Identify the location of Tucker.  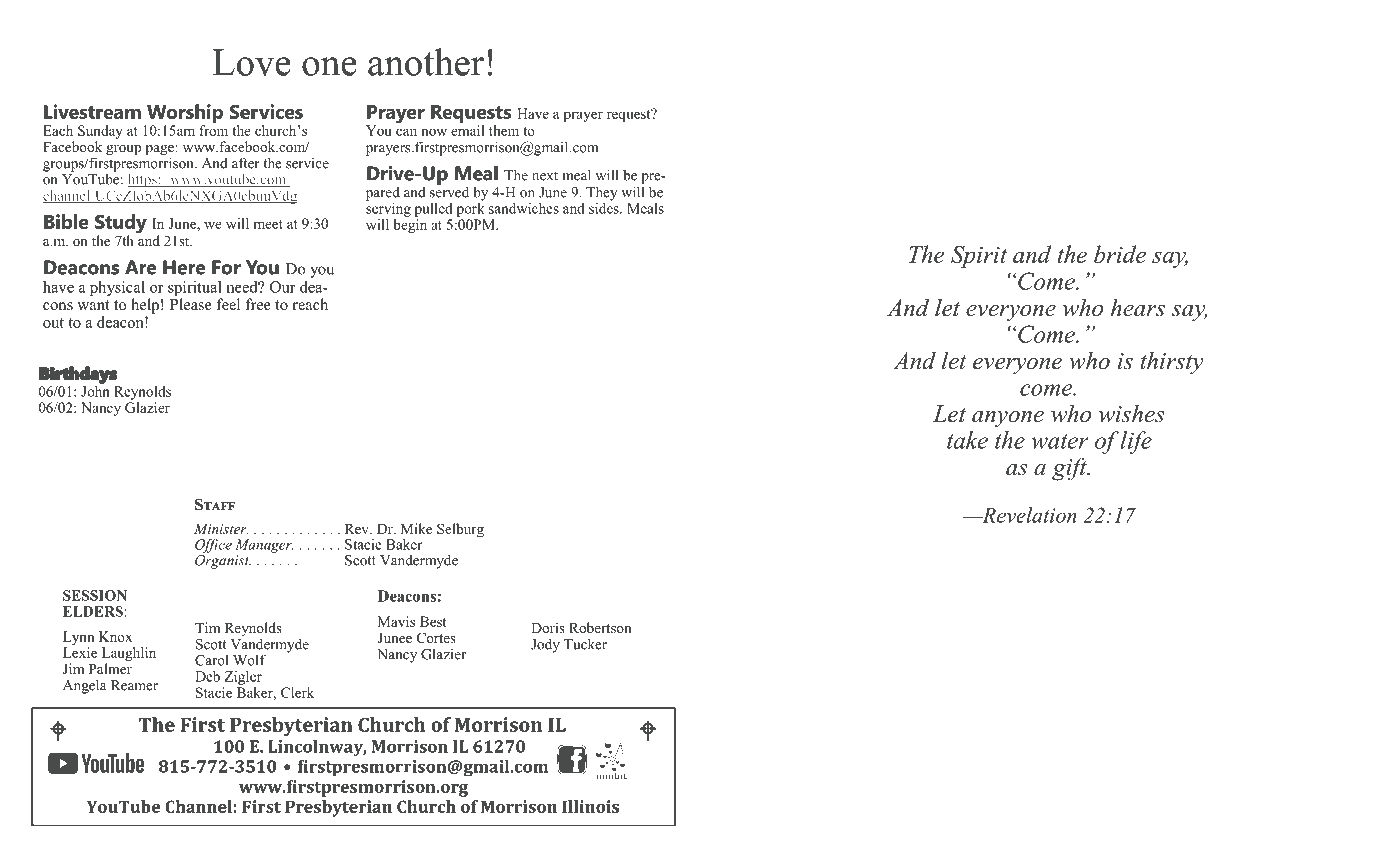
(585, 644).
